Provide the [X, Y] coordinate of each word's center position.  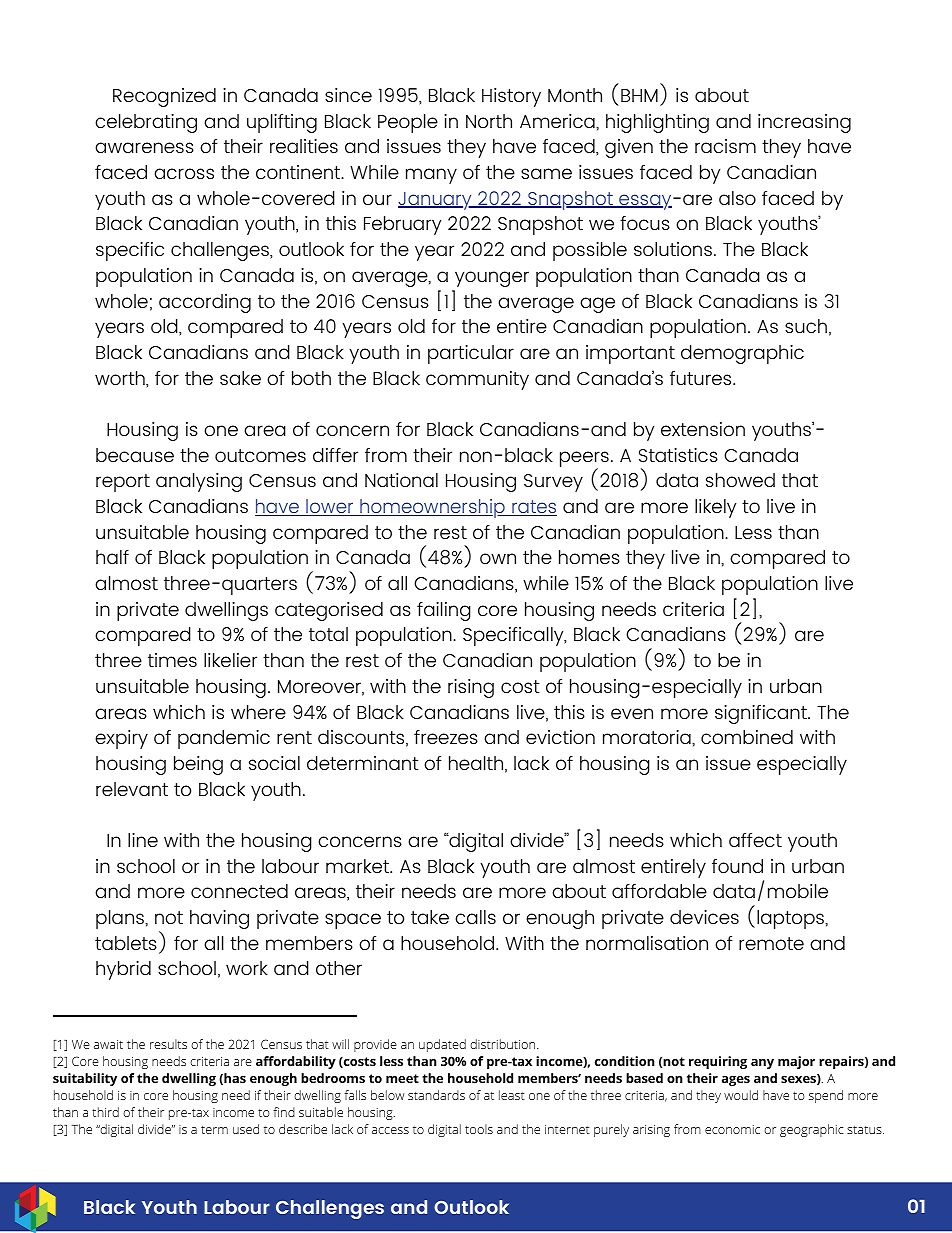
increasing [804, 123]
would [741, 1095]
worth [121, 379]
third [105, 1112]
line [143, 840]
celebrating [146, 123]
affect [755, 840]
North [489, 121]
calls [475, 917]
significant [762, 714]
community [477, 380]
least [512, 1095]
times [172, 660]
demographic [742, 354]
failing [444, 611]
